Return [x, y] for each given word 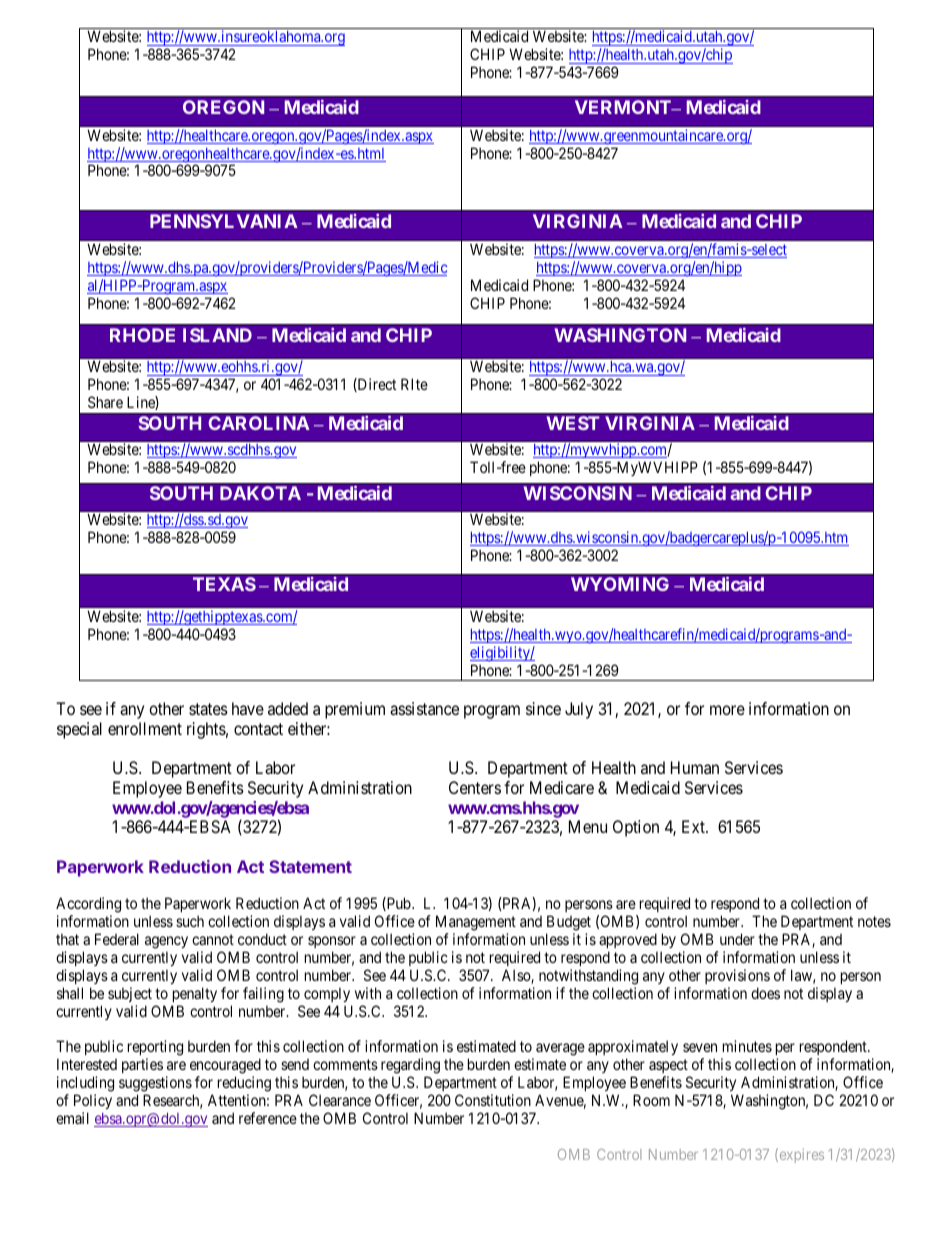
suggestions [155, 1084]
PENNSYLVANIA [224, 221]
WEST [573, 423]
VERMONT [624, 107]
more [727, 710]
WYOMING [620, 584]
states [208, 709]
